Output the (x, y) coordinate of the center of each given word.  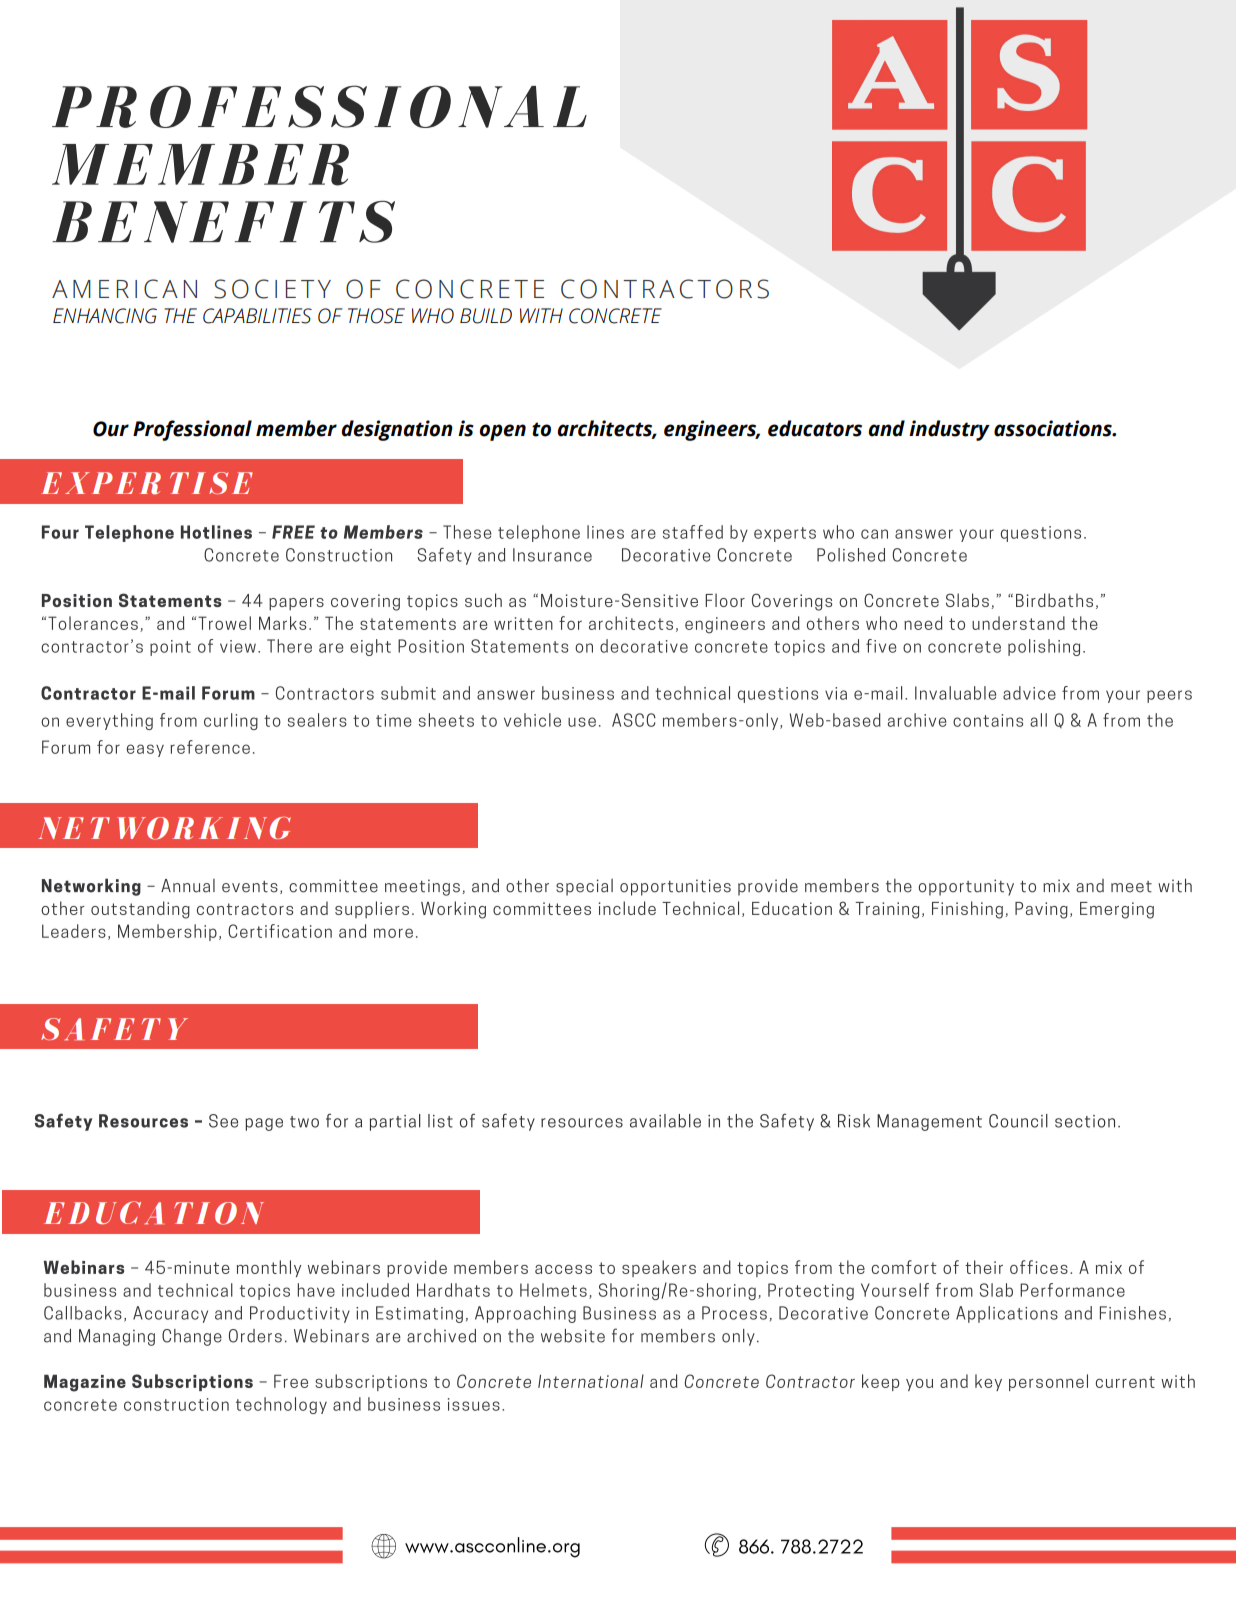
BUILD (486, 316)
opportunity (966, 887)
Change (192, 1337)
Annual (188, 886)
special (584, 887)
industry (949, 430)
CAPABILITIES (257, 316)
